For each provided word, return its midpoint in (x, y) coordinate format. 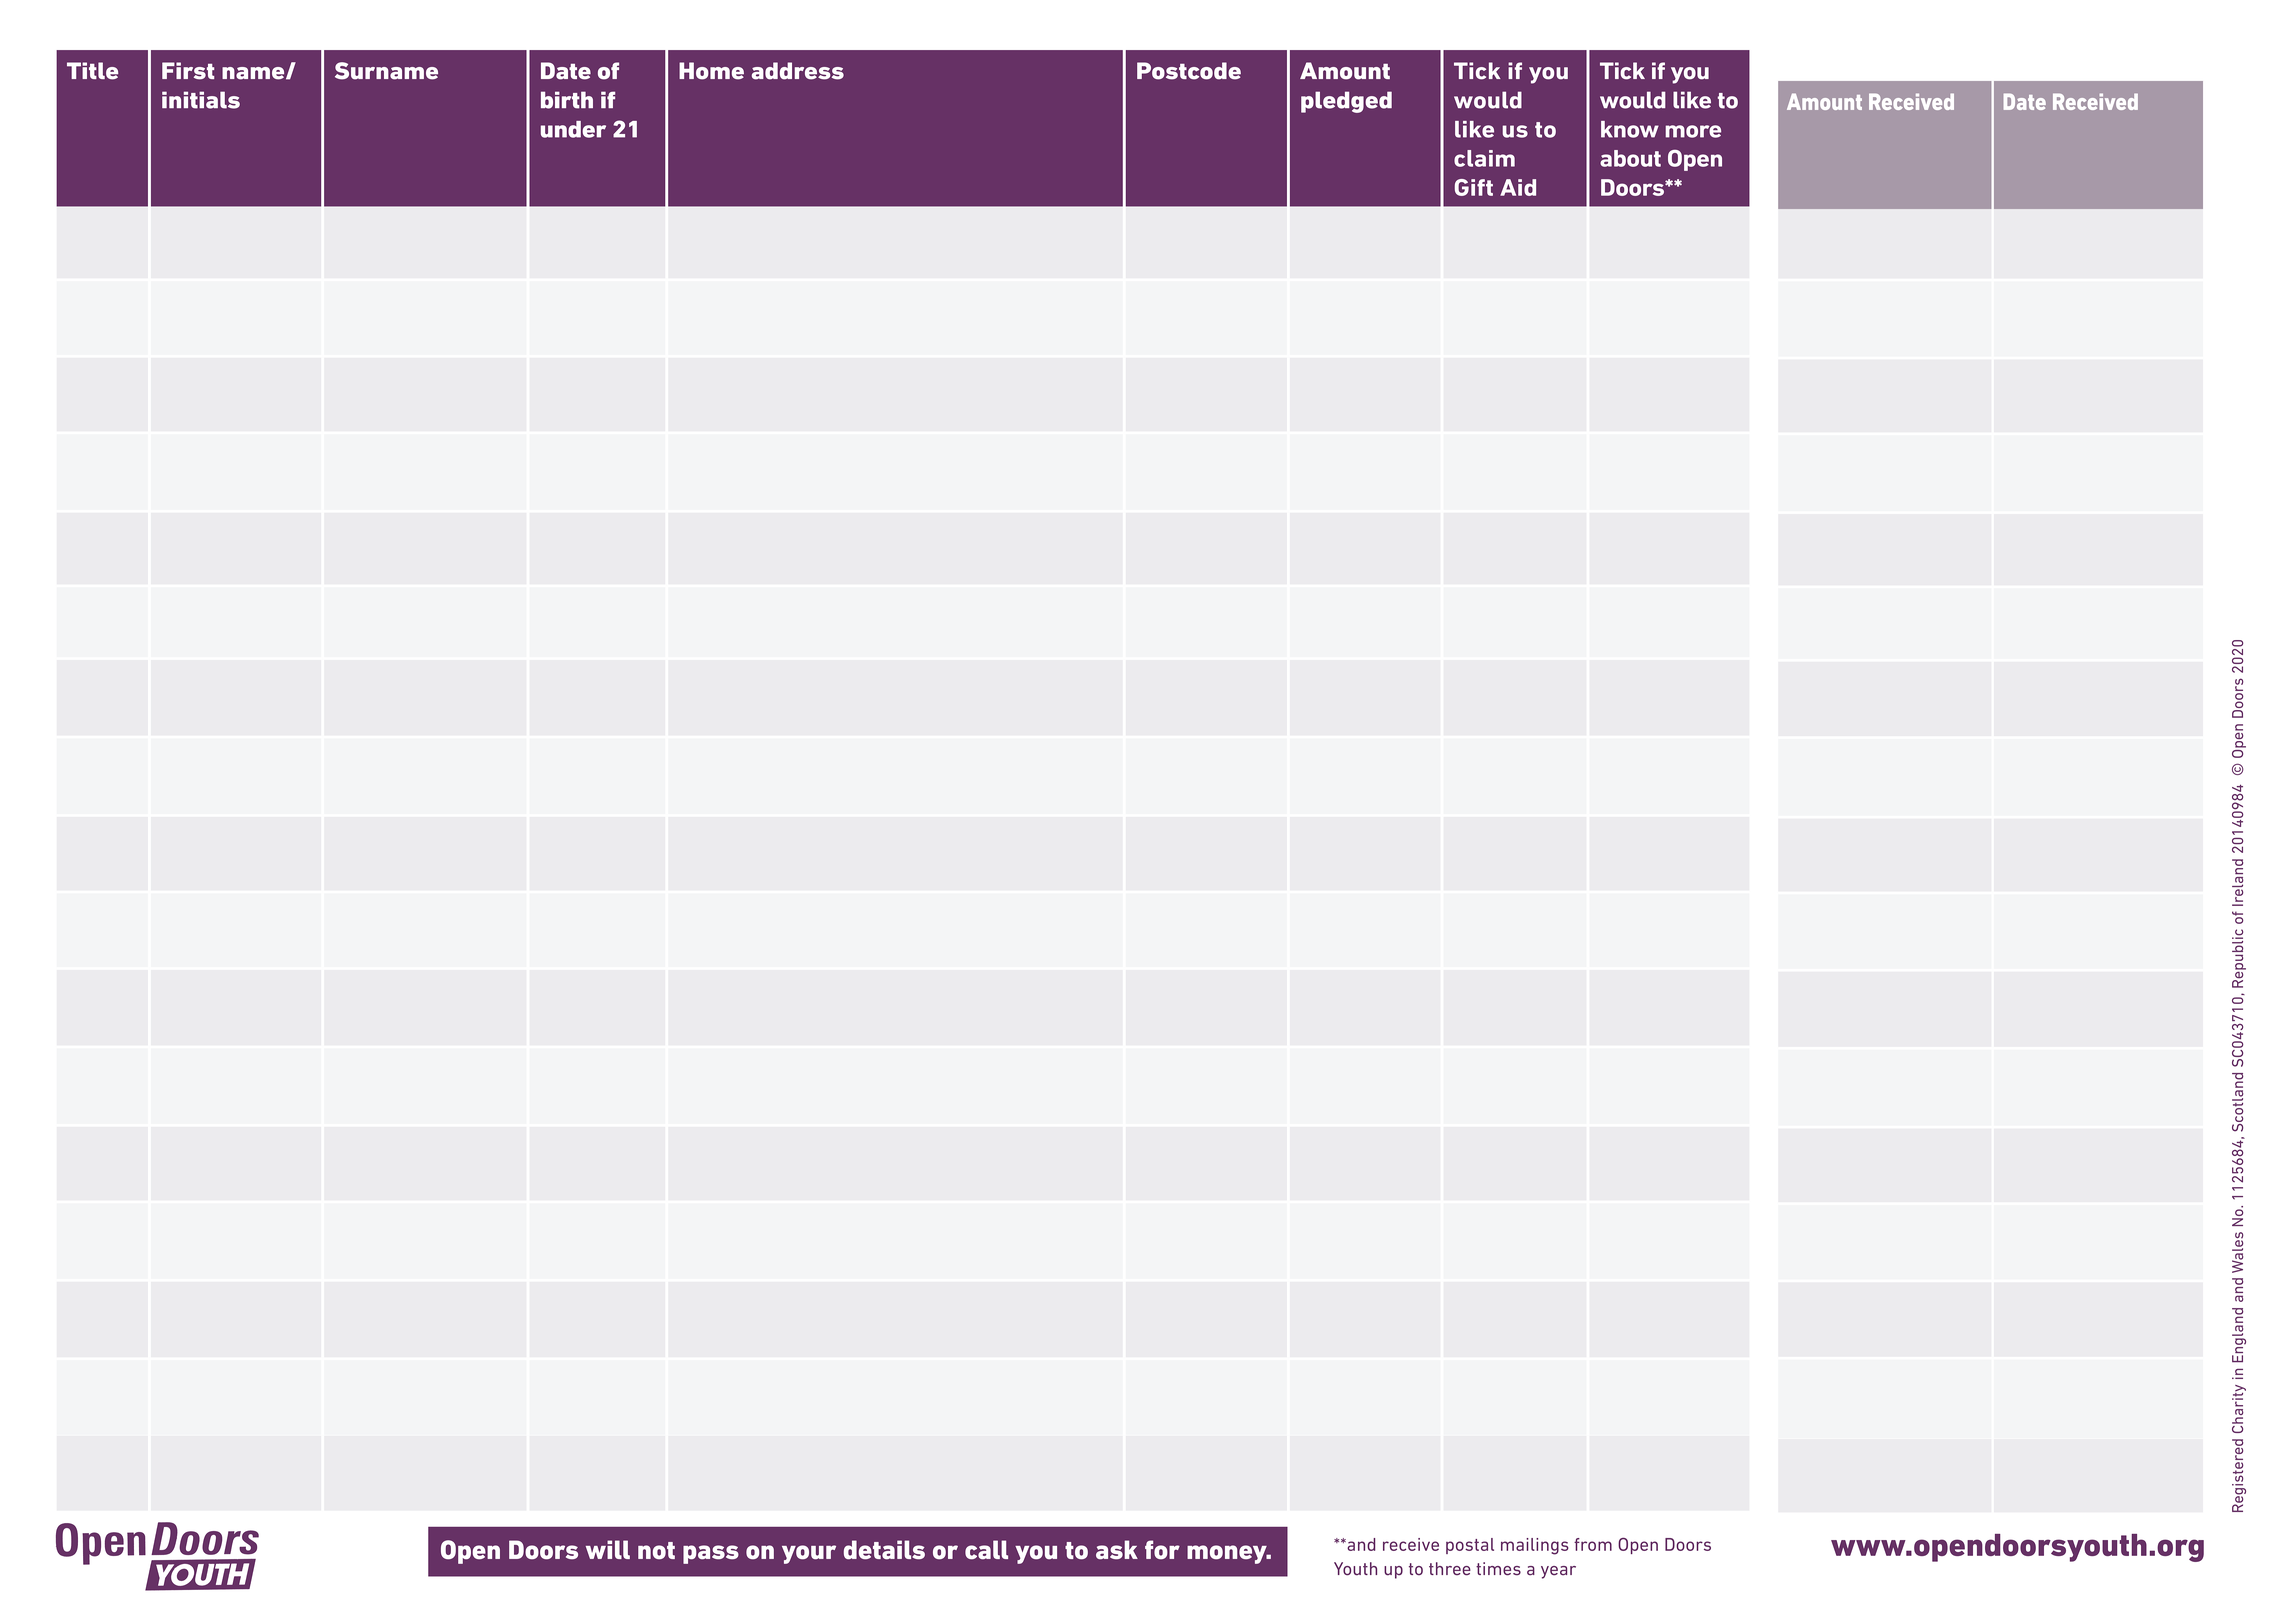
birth (567, 100)
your (809, 1554)
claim (1484, 158)
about (1630, 158)
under (573, 129)
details (884, 1550)
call (986, 1549)
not (656, 1550)
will (608, 1549)
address (798, 71)
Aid (1518, 187)
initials (201, 100)
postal (1470, 1546)
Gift (1474, 187)
